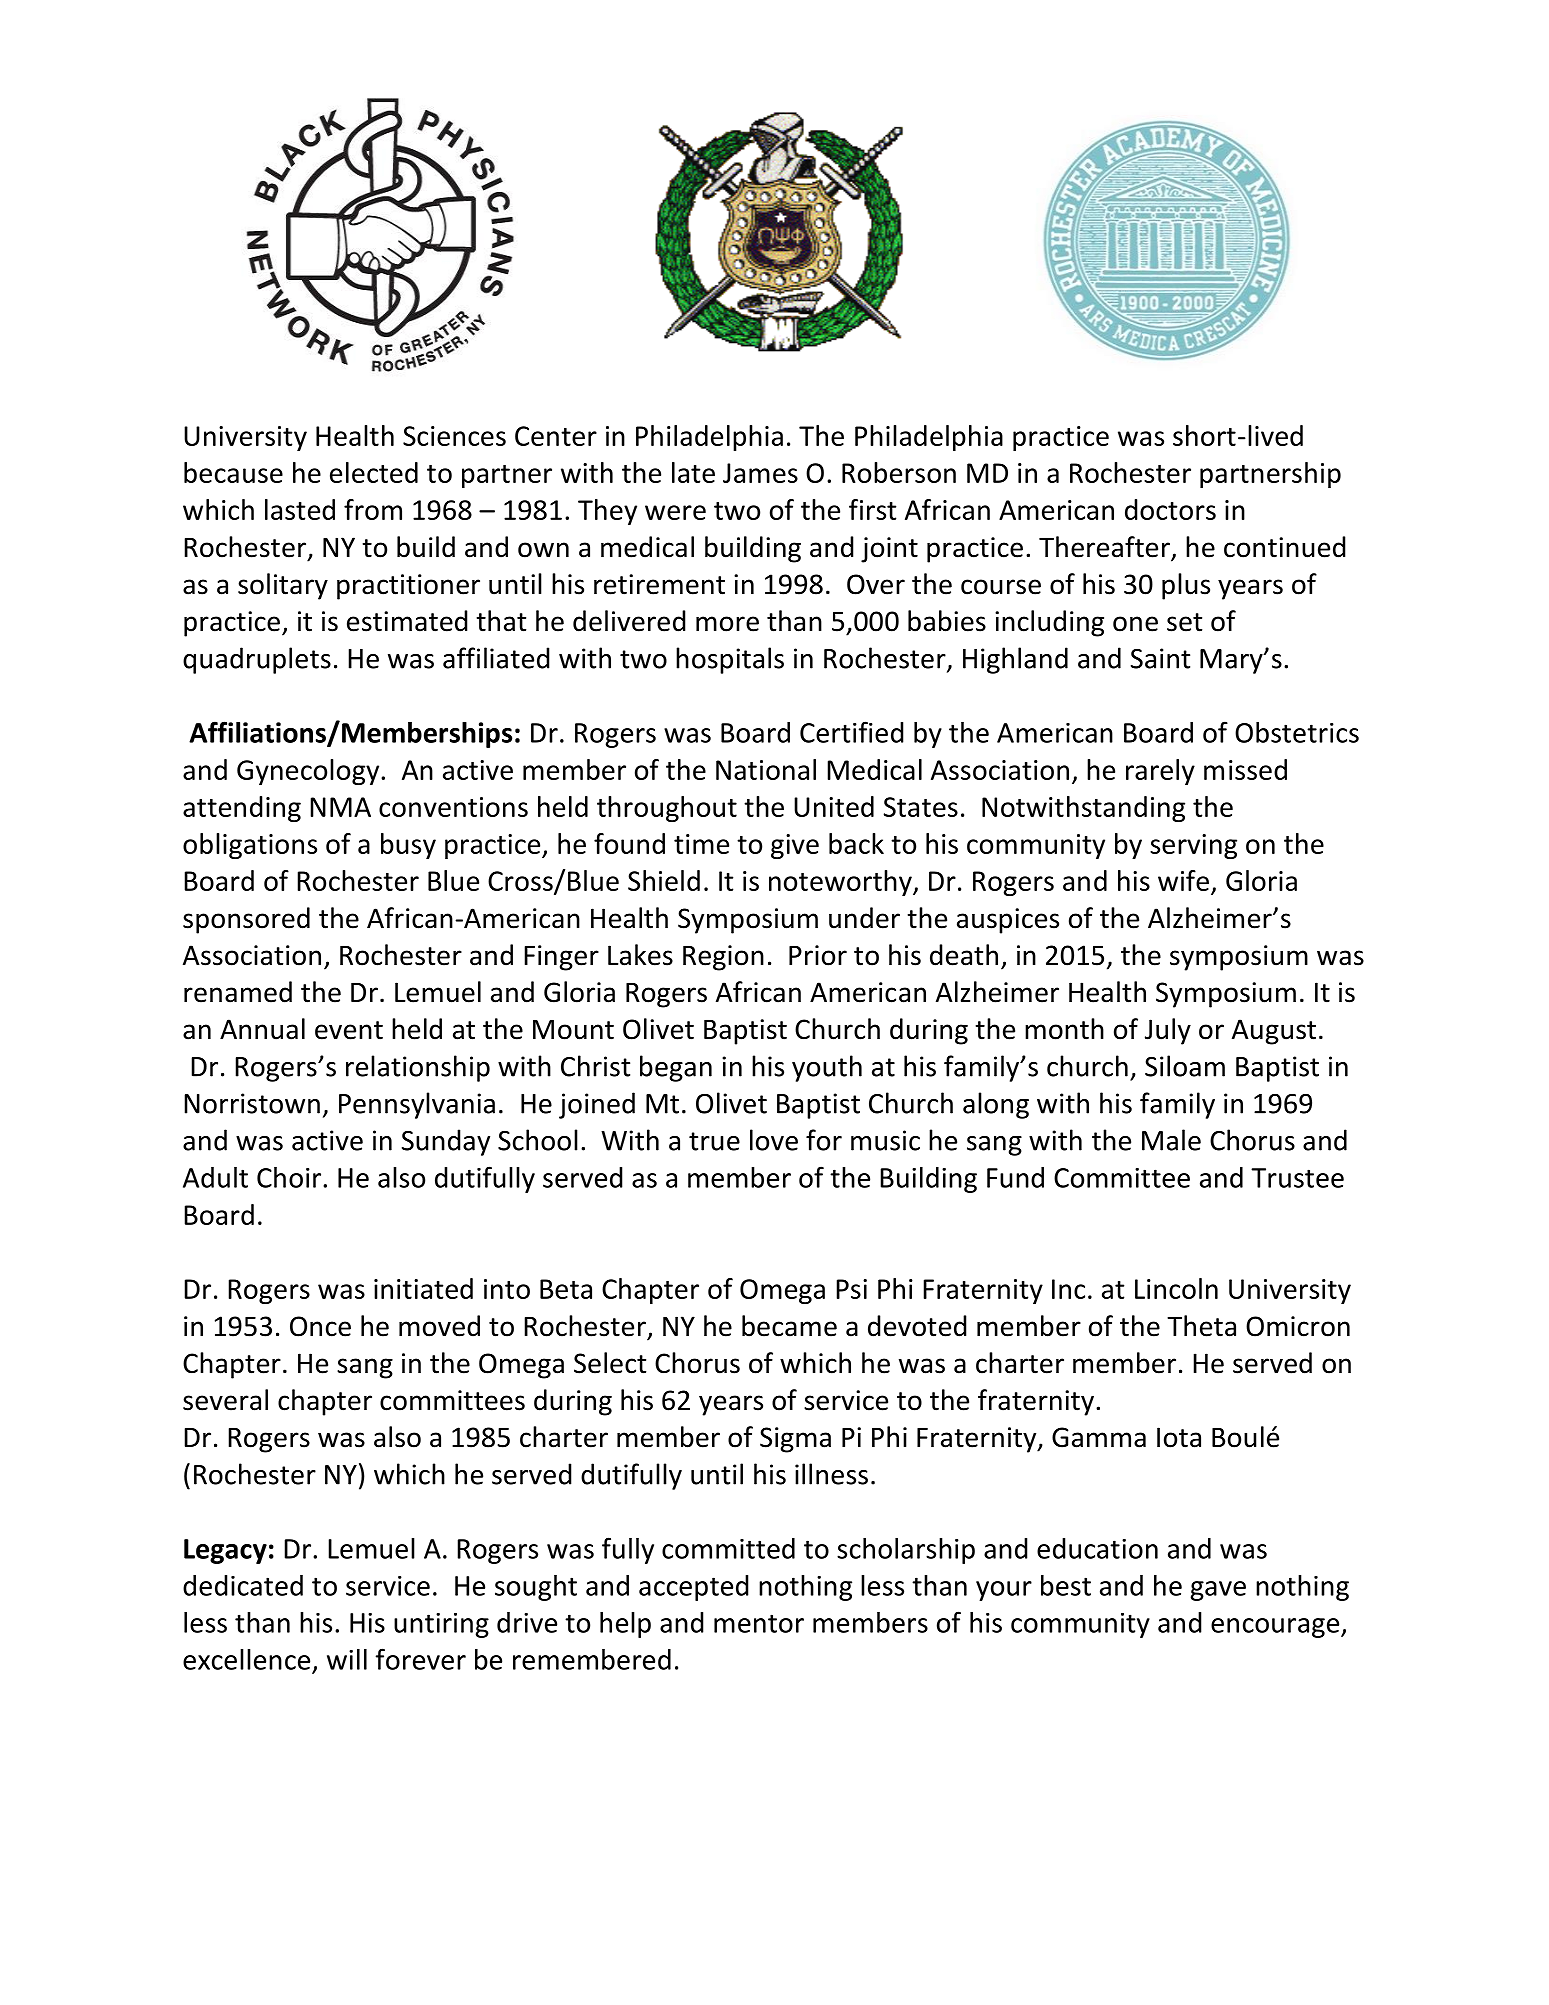 The height and width of the image is (2005, 1549). I want to click on James, so click(760, 473).
